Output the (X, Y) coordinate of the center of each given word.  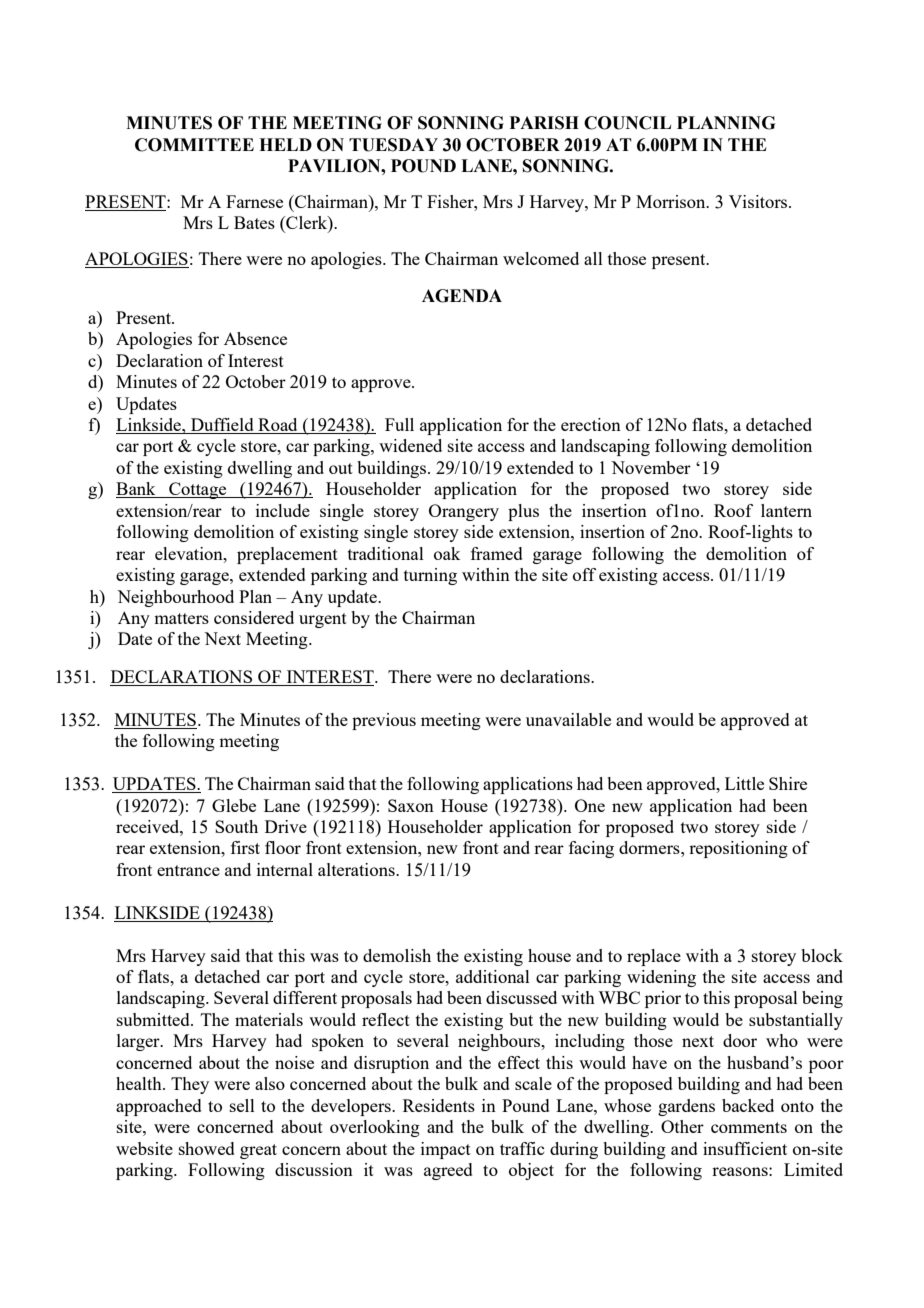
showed (207, 1148)
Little (744, 783)
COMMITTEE (194, 145)
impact (446, 1150)
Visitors (759, 201)
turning (430, 576)
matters (181, 618)
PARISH (544, 123)
